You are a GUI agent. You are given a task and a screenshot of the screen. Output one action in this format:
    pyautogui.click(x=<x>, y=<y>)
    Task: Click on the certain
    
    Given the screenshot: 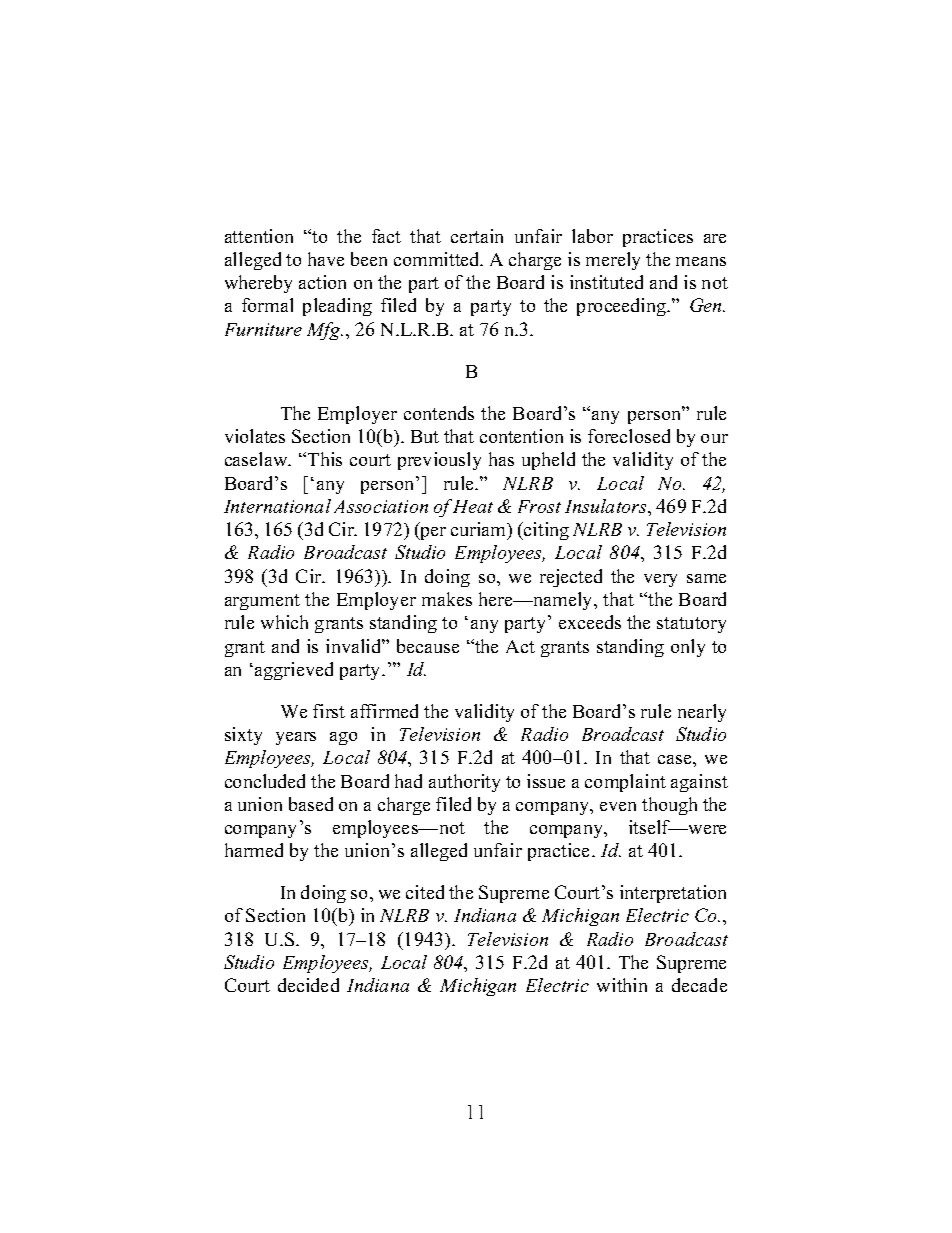 What is the action you would take?
    pyautogui.click(x=477, y=236)
